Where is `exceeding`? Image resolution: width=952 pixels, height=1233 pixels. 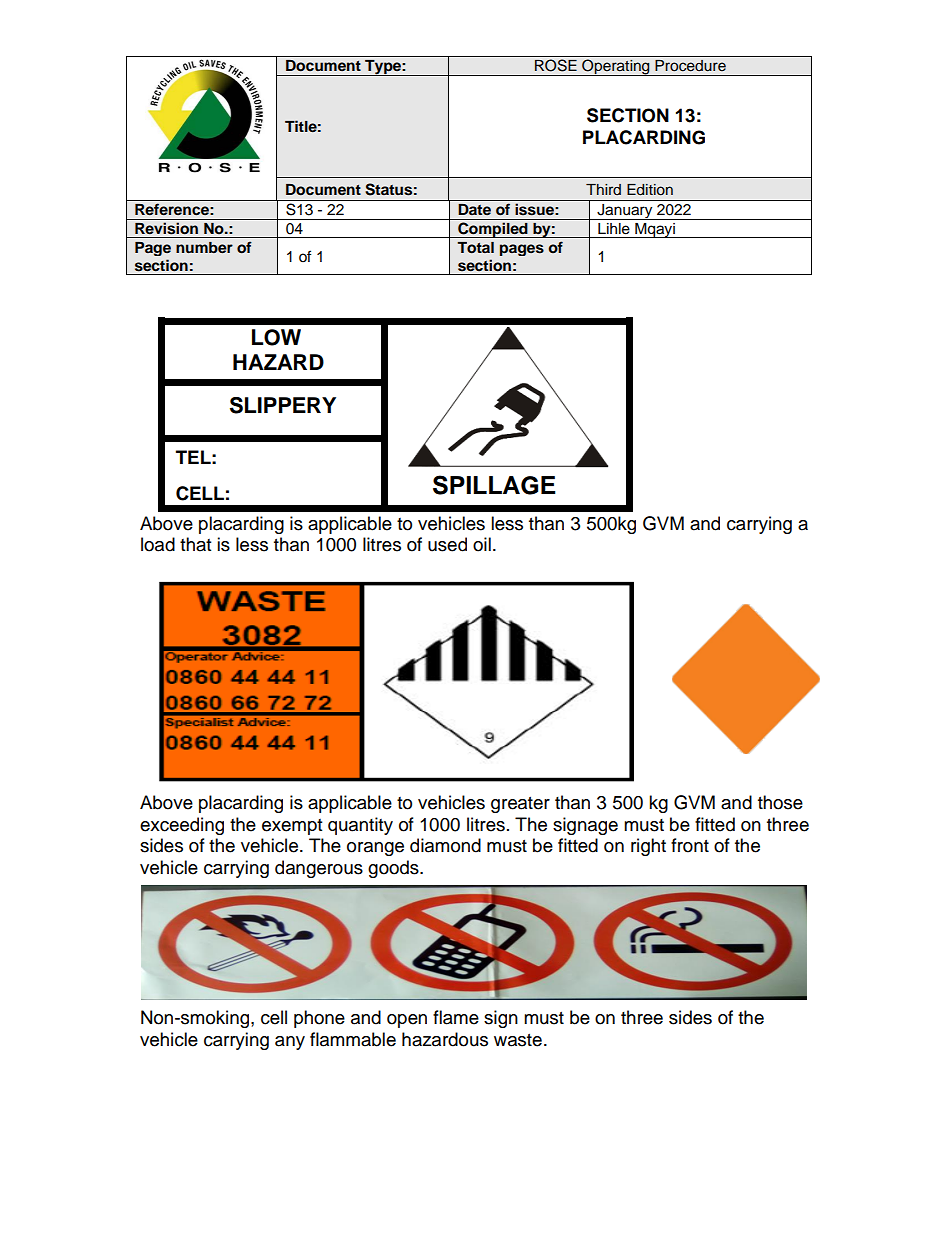
exceeding is located at coordinates (182, 826).
